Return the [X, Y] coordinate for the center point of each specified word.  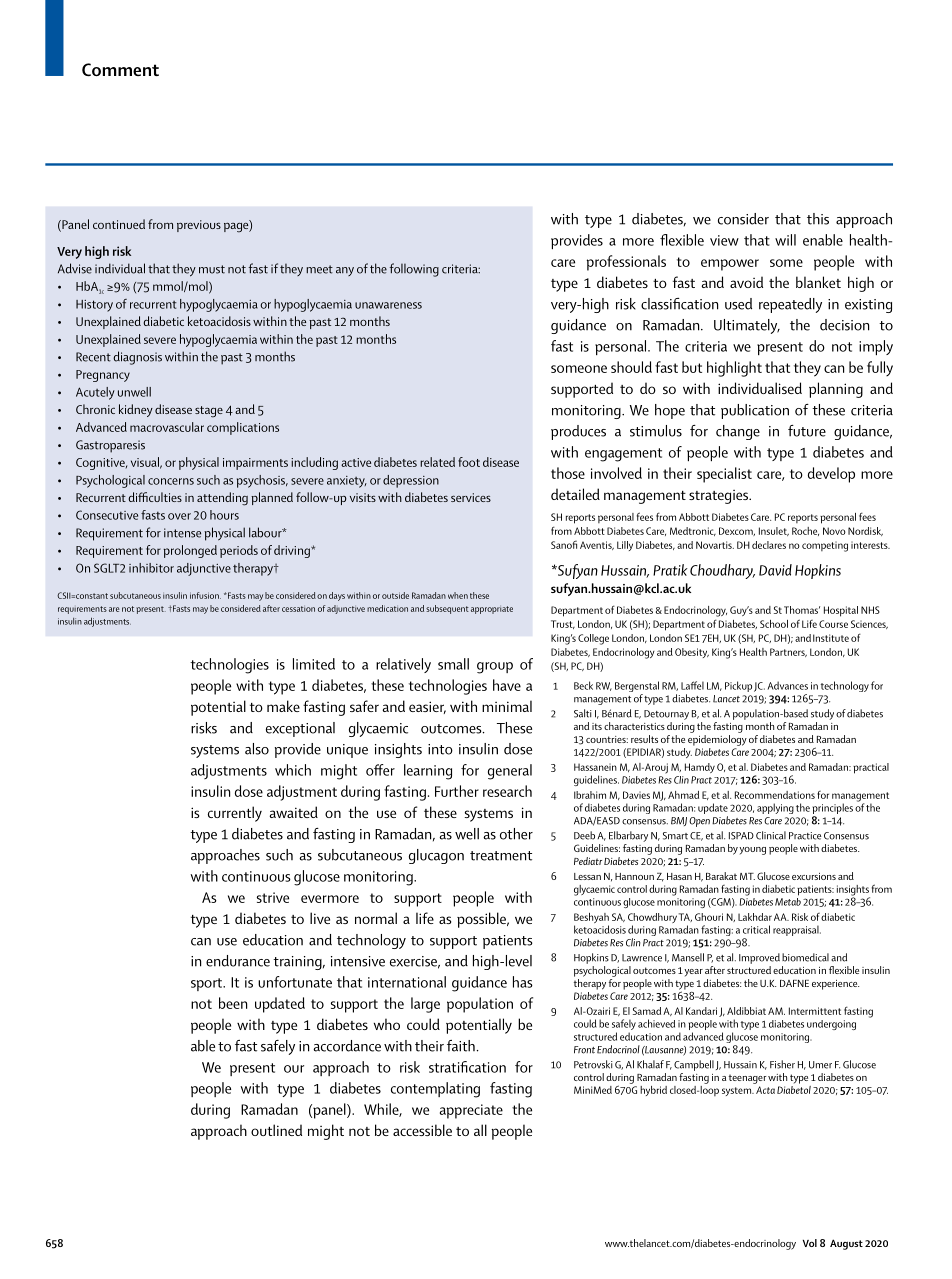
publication [755, 411]
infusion [205, 595]
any [345, 271]
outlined [276, 1130]
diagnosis [137, 358]
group [495, 668]
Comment [120, 70]
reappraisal [797, 930]
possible [482, 920]
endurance [238, 961]
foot [469, 462]
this [818, 219]
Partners [788, 652]
